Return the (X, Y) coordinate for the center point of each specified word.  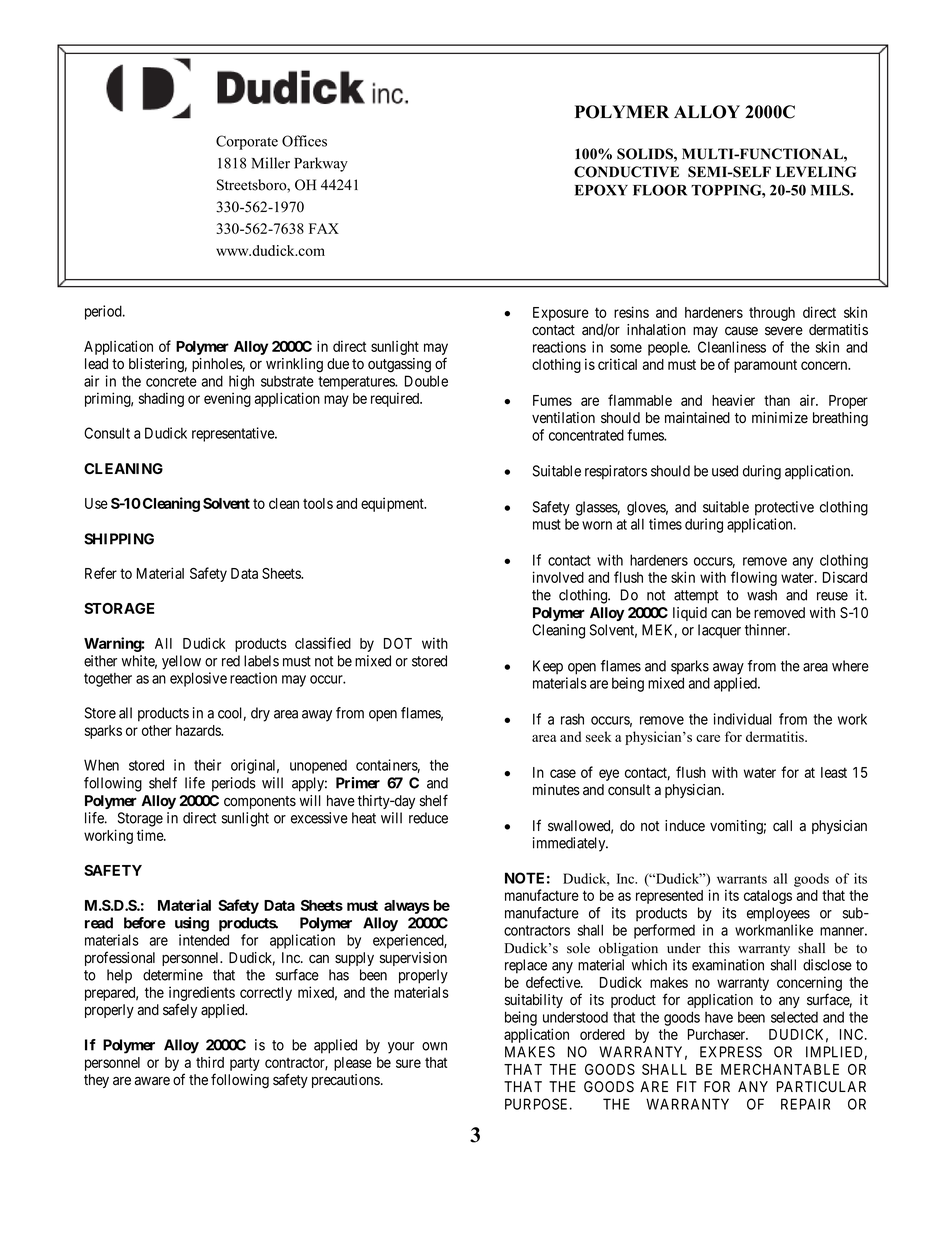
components (260, 802)
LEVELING (816, 172)
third (210, 1062)
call (782, 826)
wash (762, 595)
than (777, 400)
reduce (428, 818)
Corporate (247, 142)
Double (426, 381)
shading (161, 399)
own (434, 1046)
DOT (398, 643)
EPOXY (601, 190)
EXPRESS (731, 1052)
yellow (181, 662)
